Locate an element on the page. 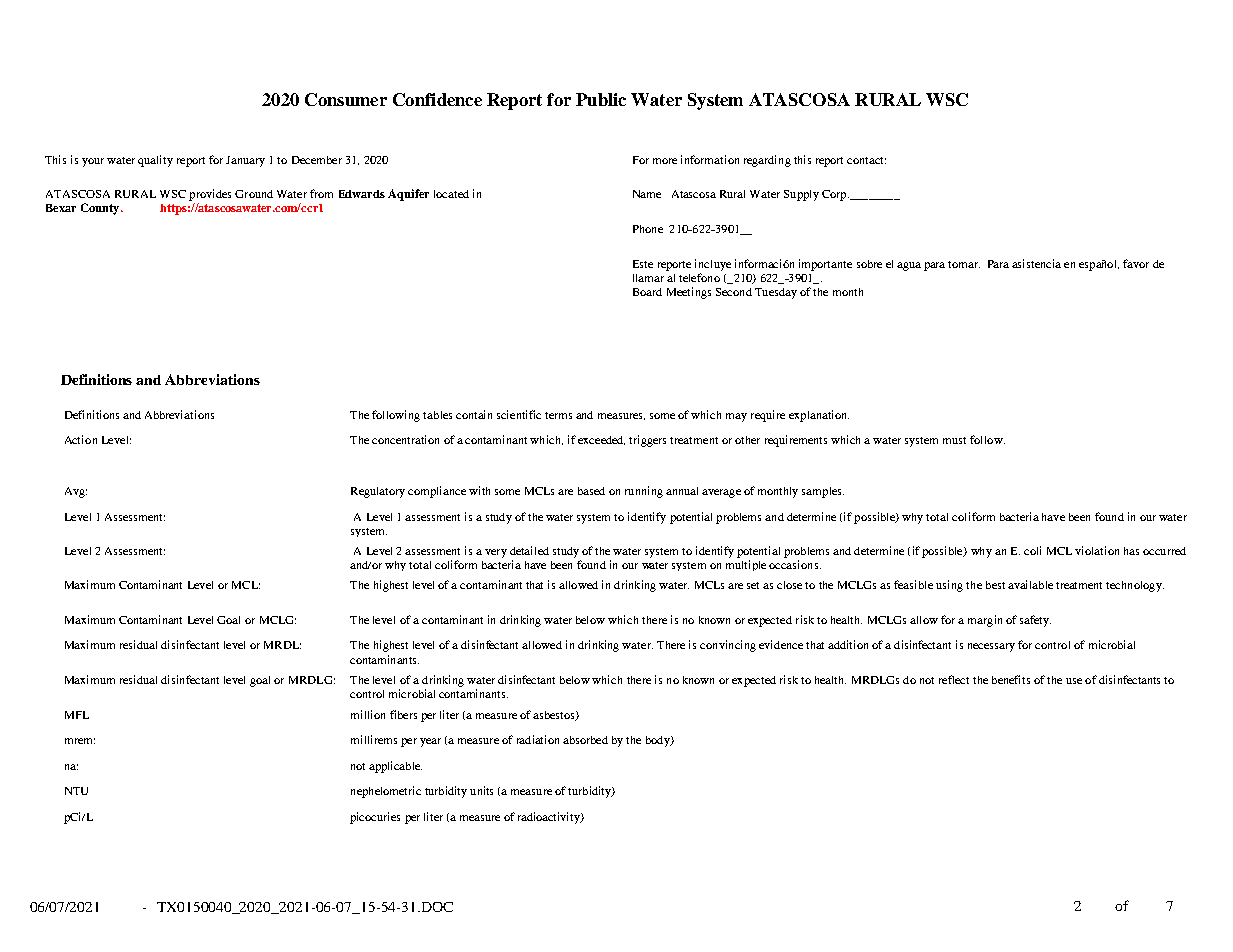 The width and height of the page is (1233, 952). units is located at coordinates (481, 790).
